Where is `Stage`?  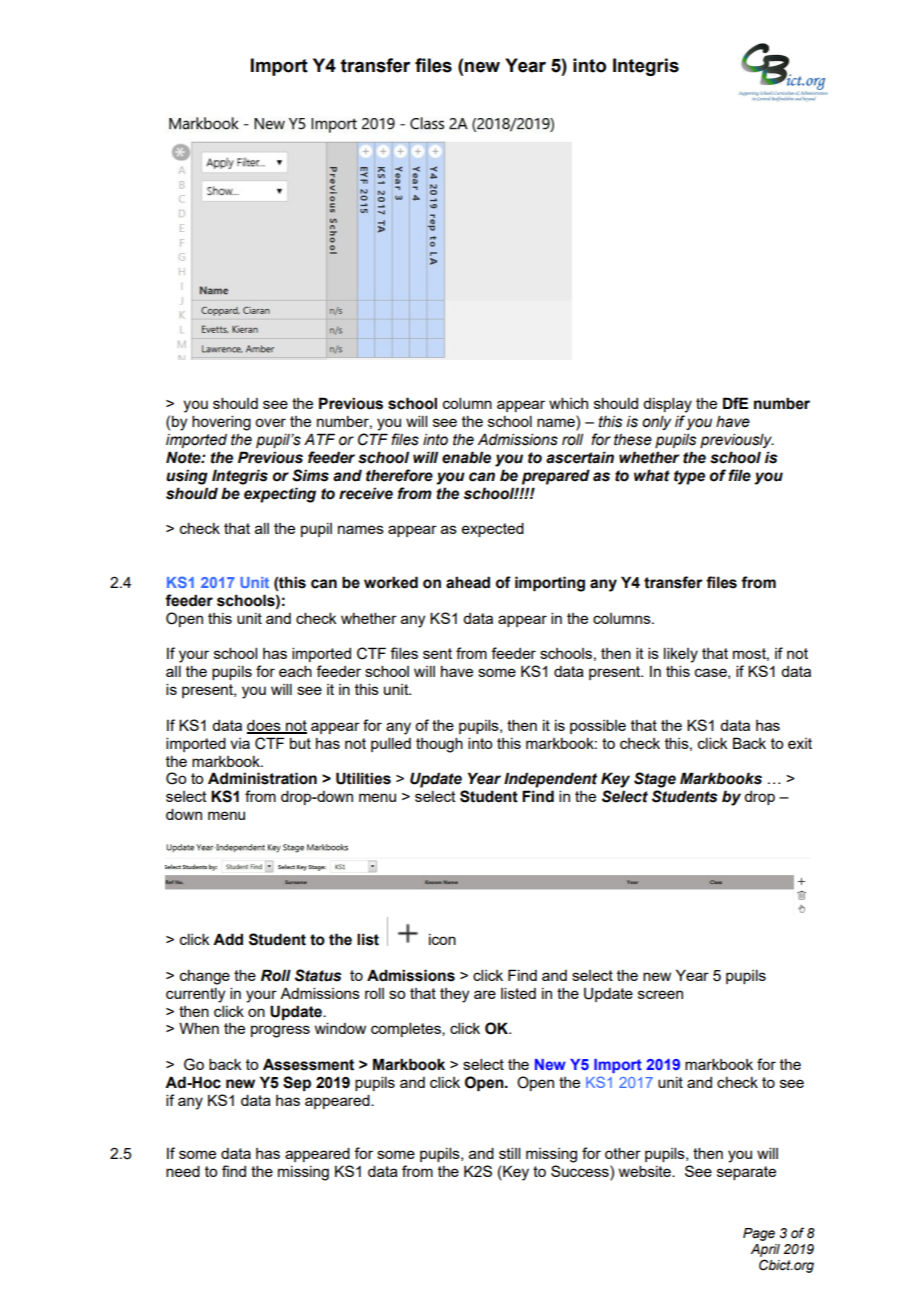 Stage is located at coordinates (655, 780).
